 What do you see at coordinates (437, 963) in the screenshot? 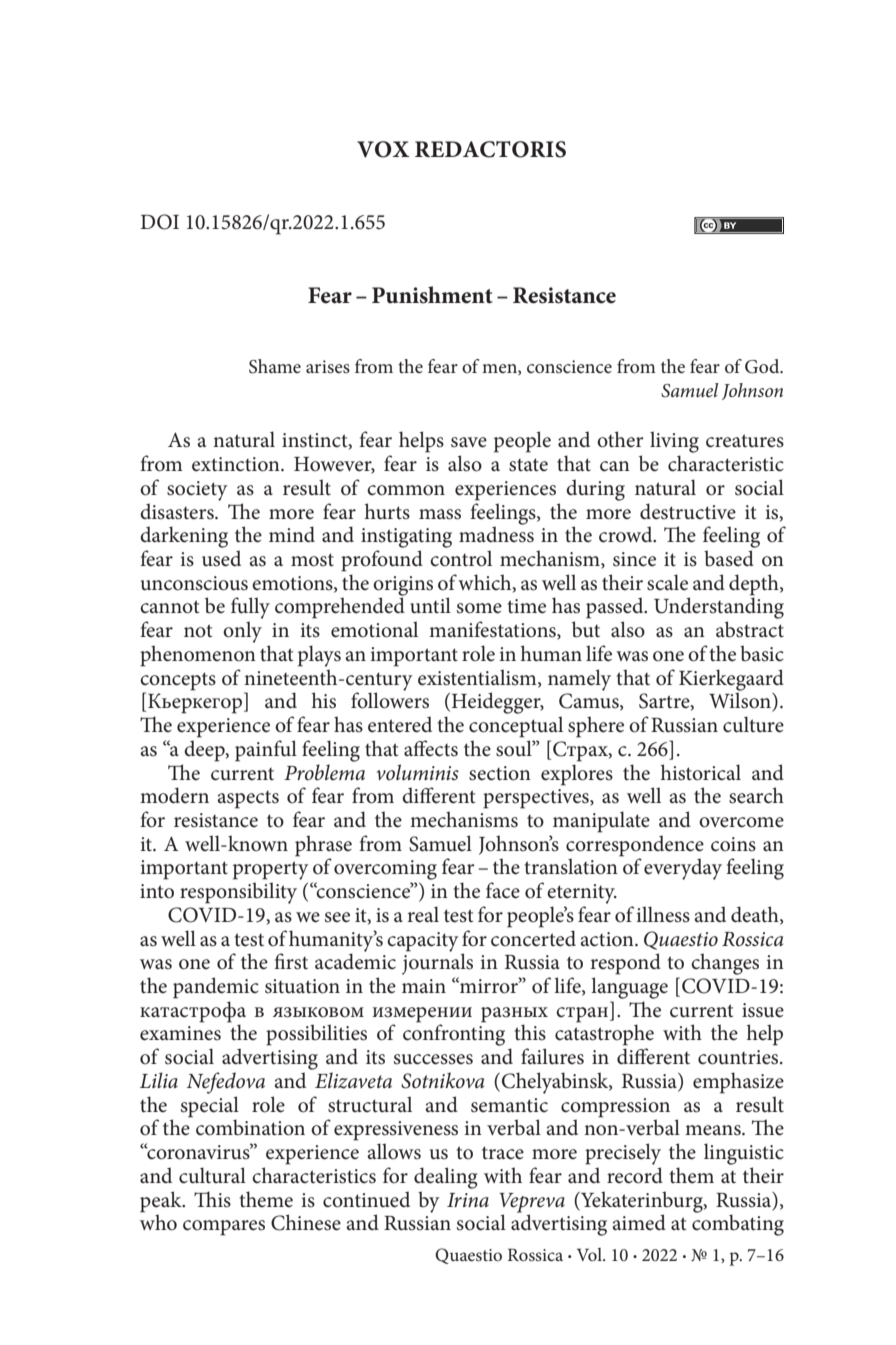
I see `journals` at bounding box center [437, 963].
